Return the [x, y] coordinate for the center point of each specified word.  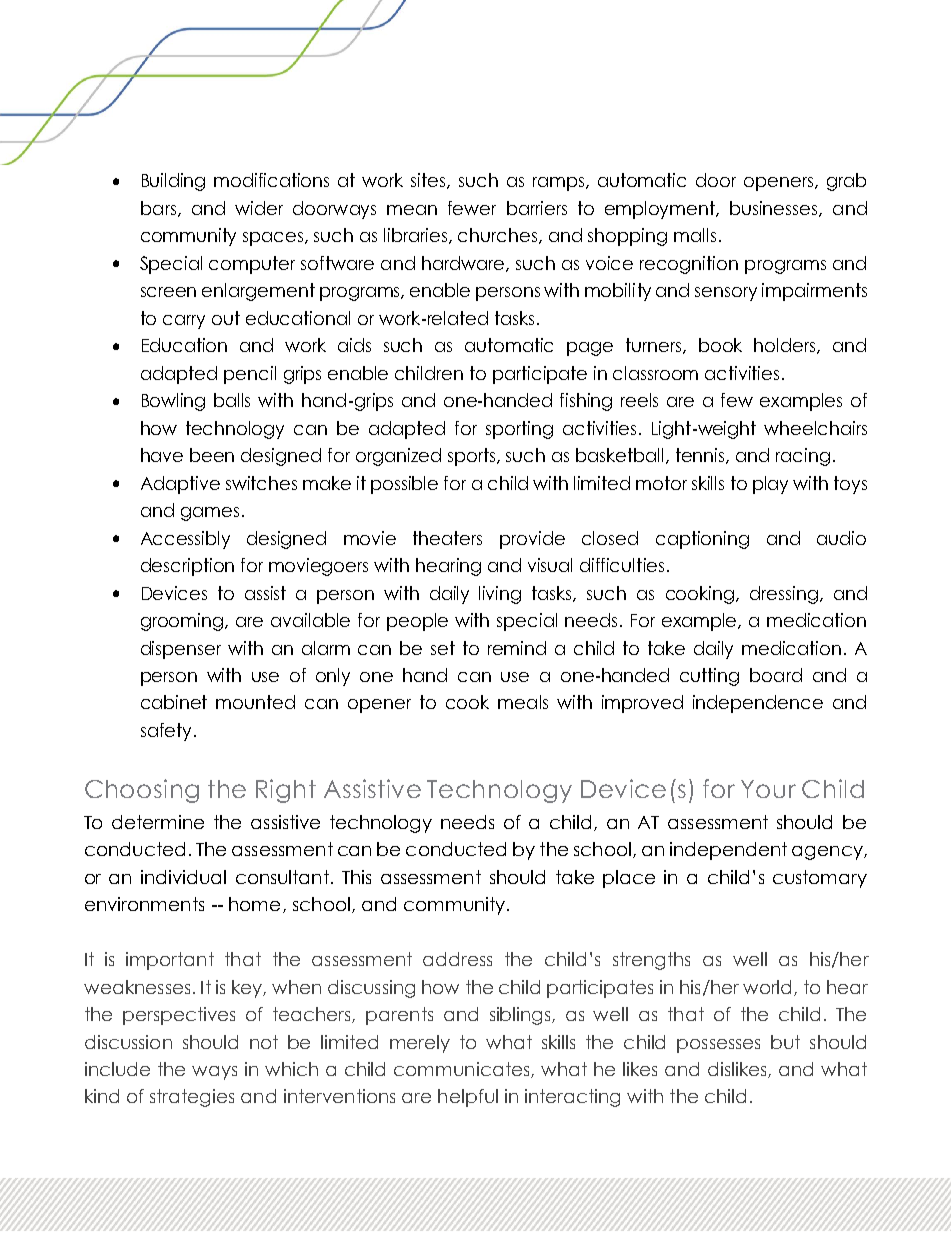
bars [158, 208]
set [443, 648]
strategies [192, 1098]
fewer [472, 208]
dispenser [181, 650]
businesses [775, 209]
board [776, 675]
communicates [463, 1070]
